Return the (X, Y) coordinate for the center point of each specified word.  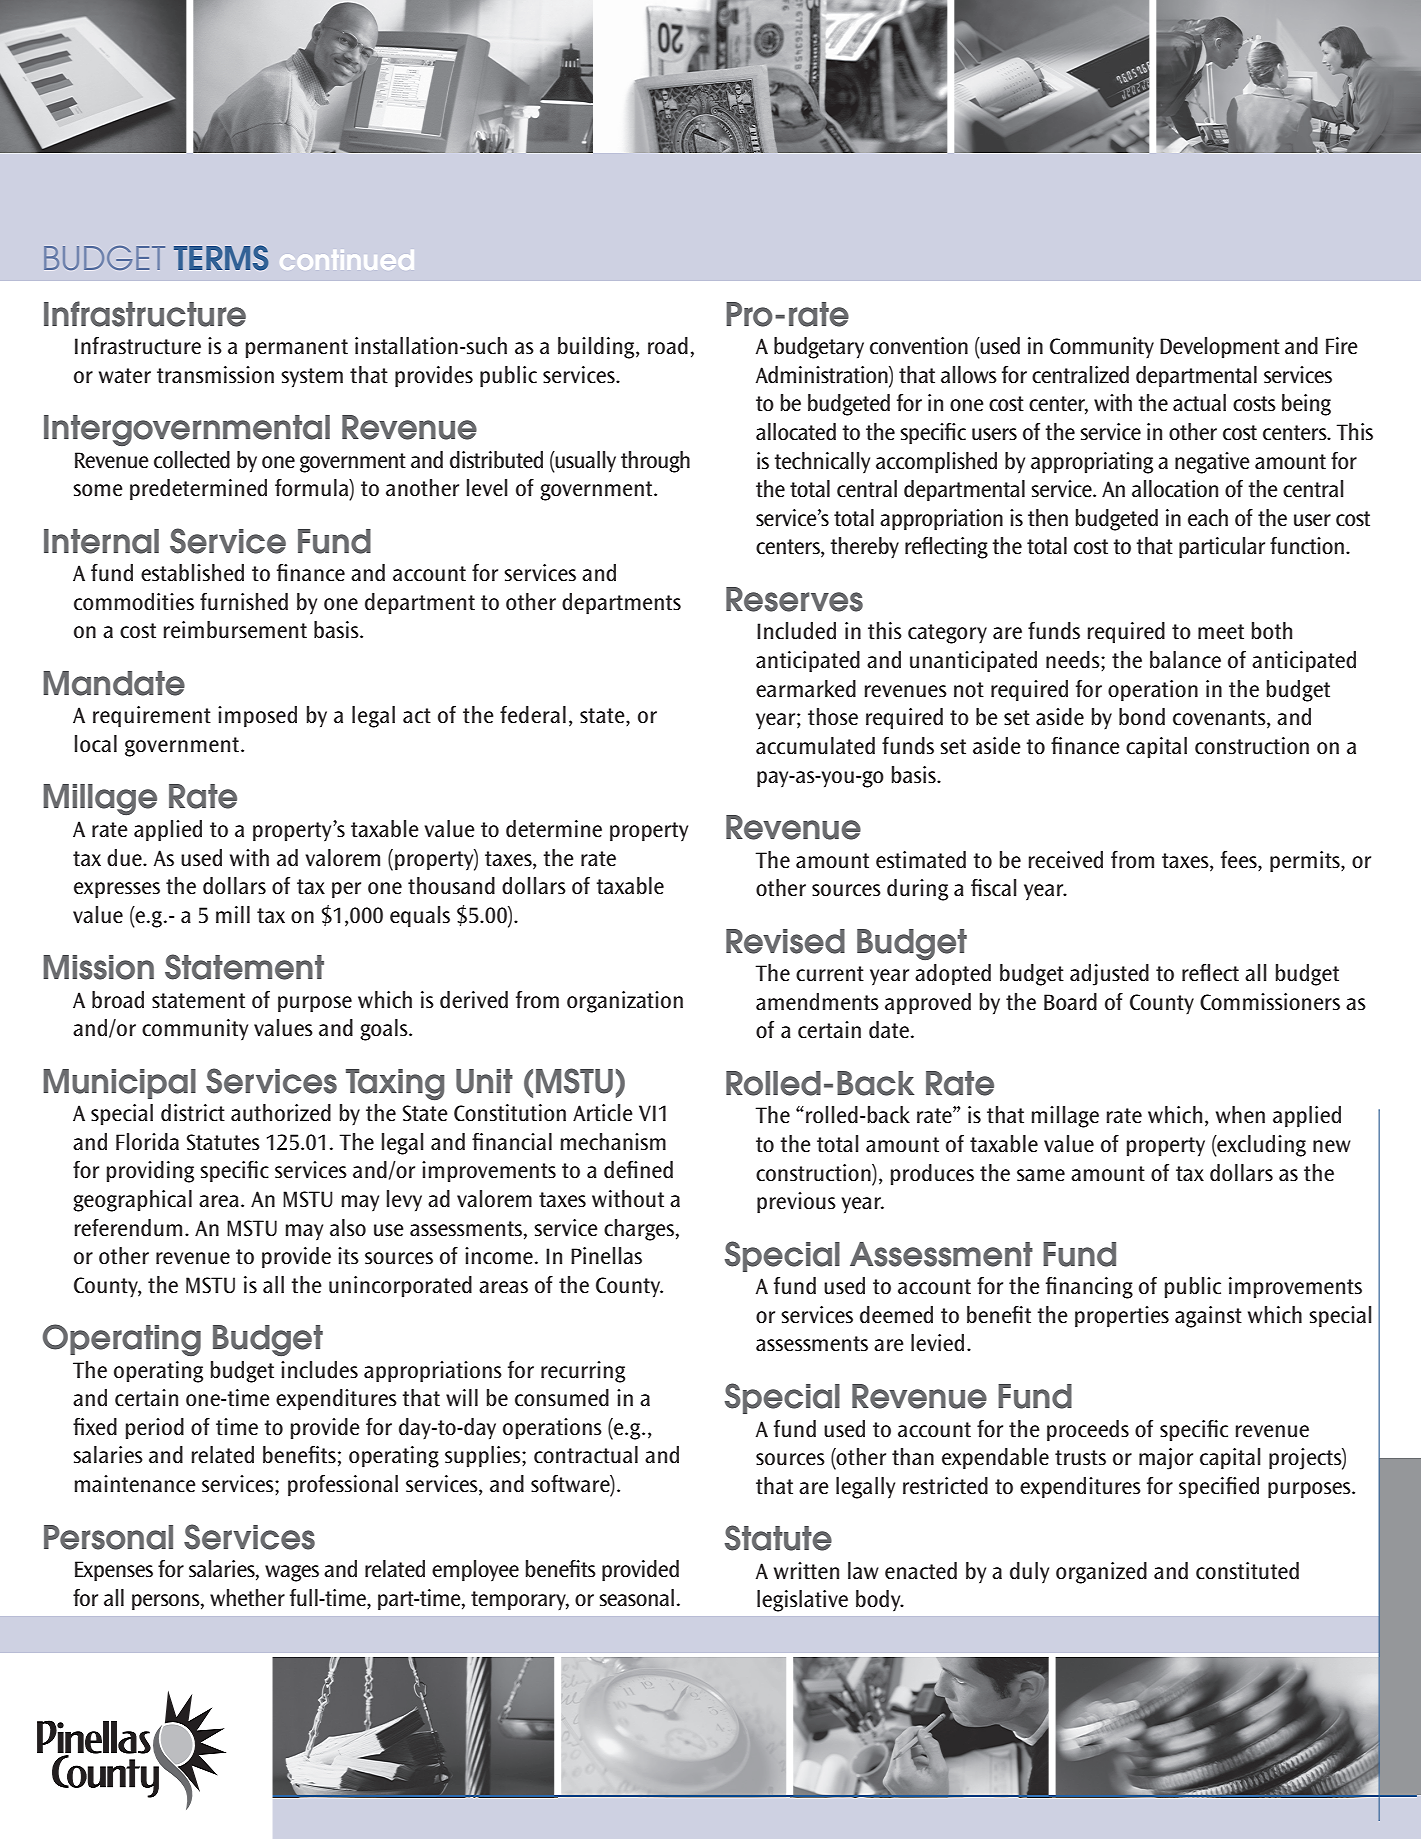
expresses (117, 890)
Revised (785, 941)
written (806, 1571)
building (597, 348)
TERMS (221, 258)
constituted (1247, 1571)
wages (292, 1573)
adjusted (1109, 975)
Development (1220, 348)
